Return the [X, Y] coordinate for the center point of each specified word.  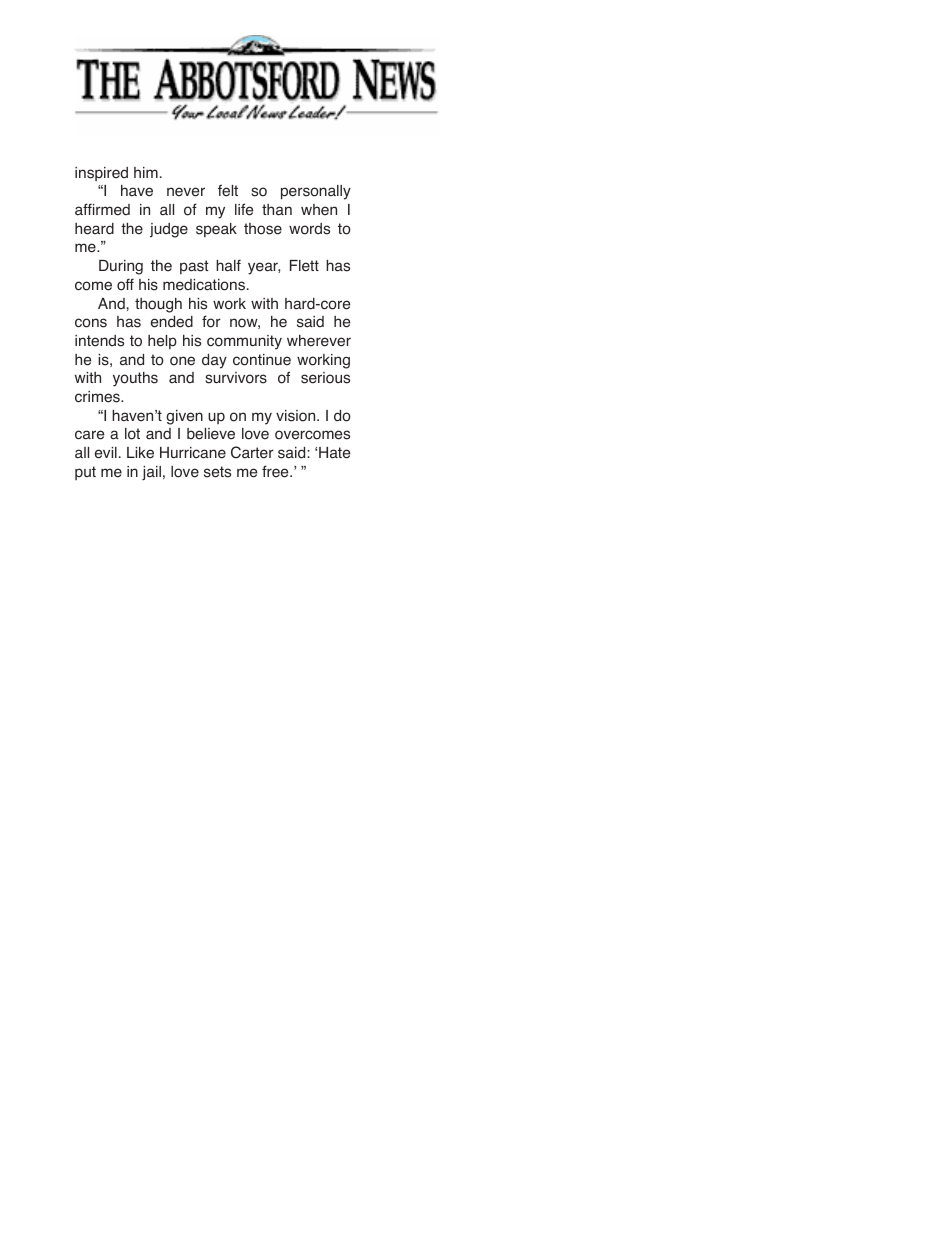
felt [228, 190]
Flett [304, 266]
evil [106, 453]
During [121, 267]
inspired [101, 174]
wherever [319, 341]
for [211, 321]
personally [316, 192]
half [228, 265]
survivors [236, 378]
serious [325, 378]
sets [217, 472]
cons [91, 323]
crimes [98, 397]
